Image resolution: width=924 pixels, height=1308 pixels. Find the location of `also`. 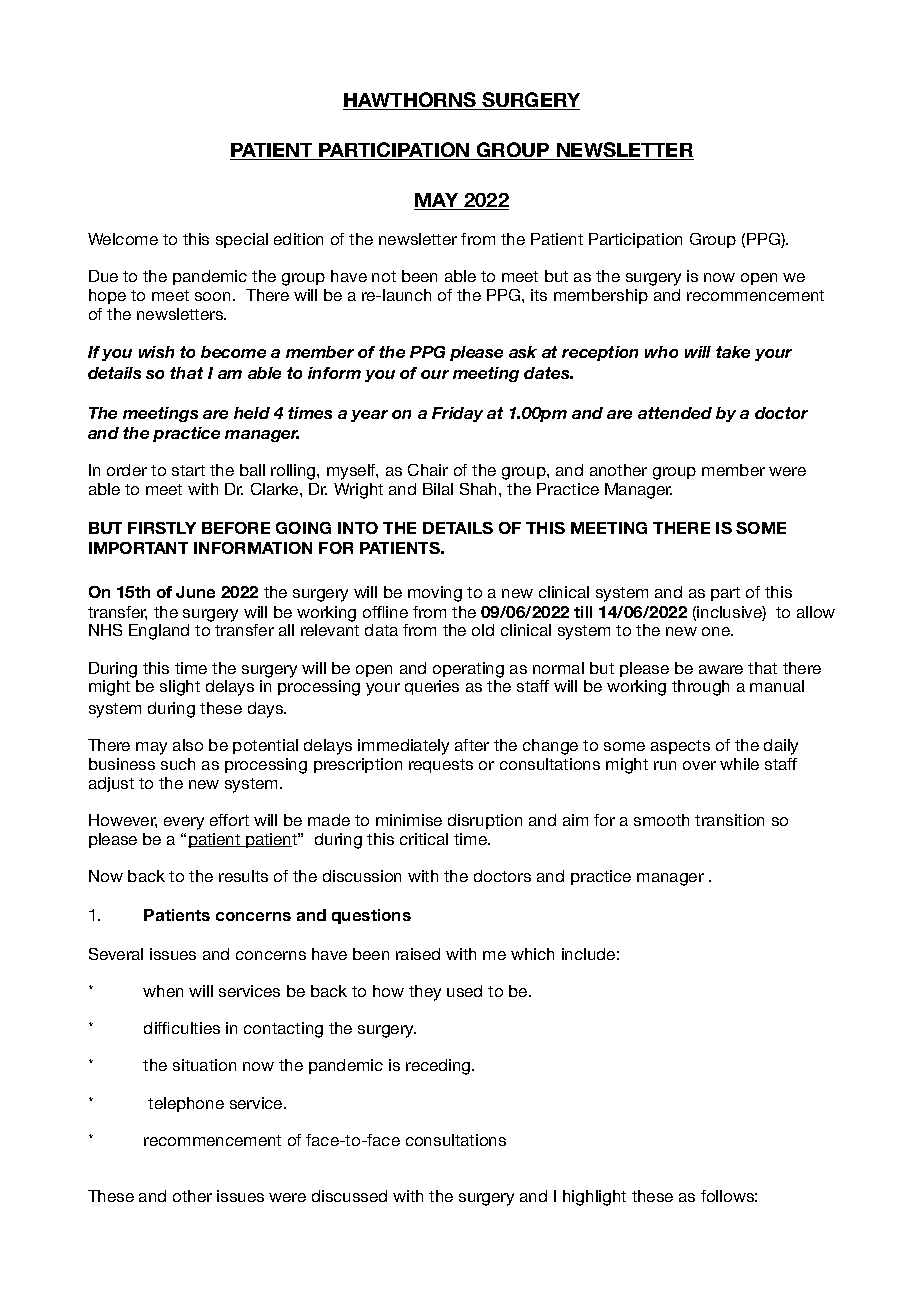

also is located at coordinates (188, 745).
